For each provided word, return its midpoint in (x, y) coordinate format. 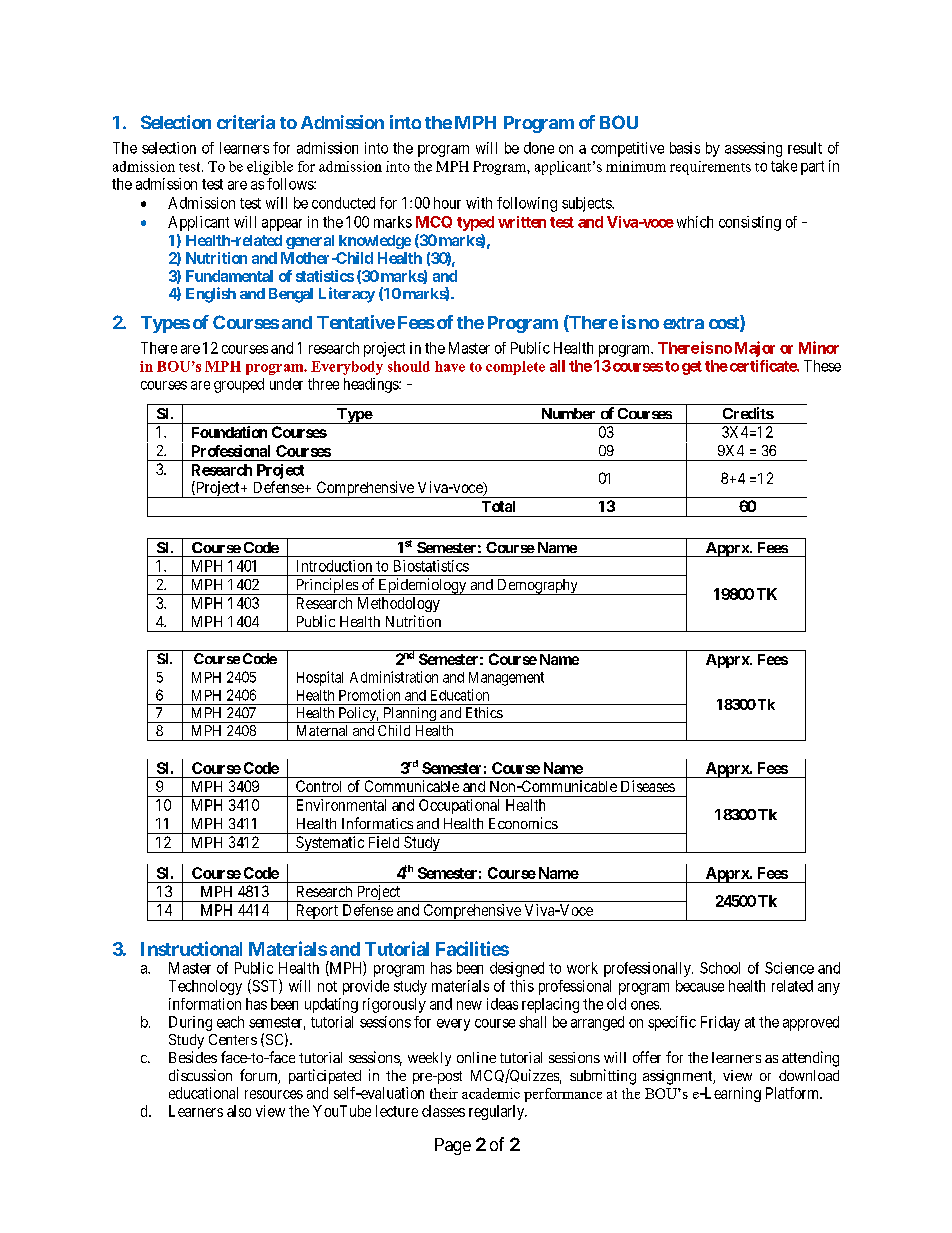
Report (316, 912)
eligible (270, 168)
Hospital (320, 678)
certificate (762, 366)
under (286, 384)
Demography (537, 587)
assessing (753, 149)
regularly (498, 1112)
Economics (523, 823)
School (720, 968)
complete (515, 368)
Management (506, 679)
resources (274, 1094)
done (539, 148)
